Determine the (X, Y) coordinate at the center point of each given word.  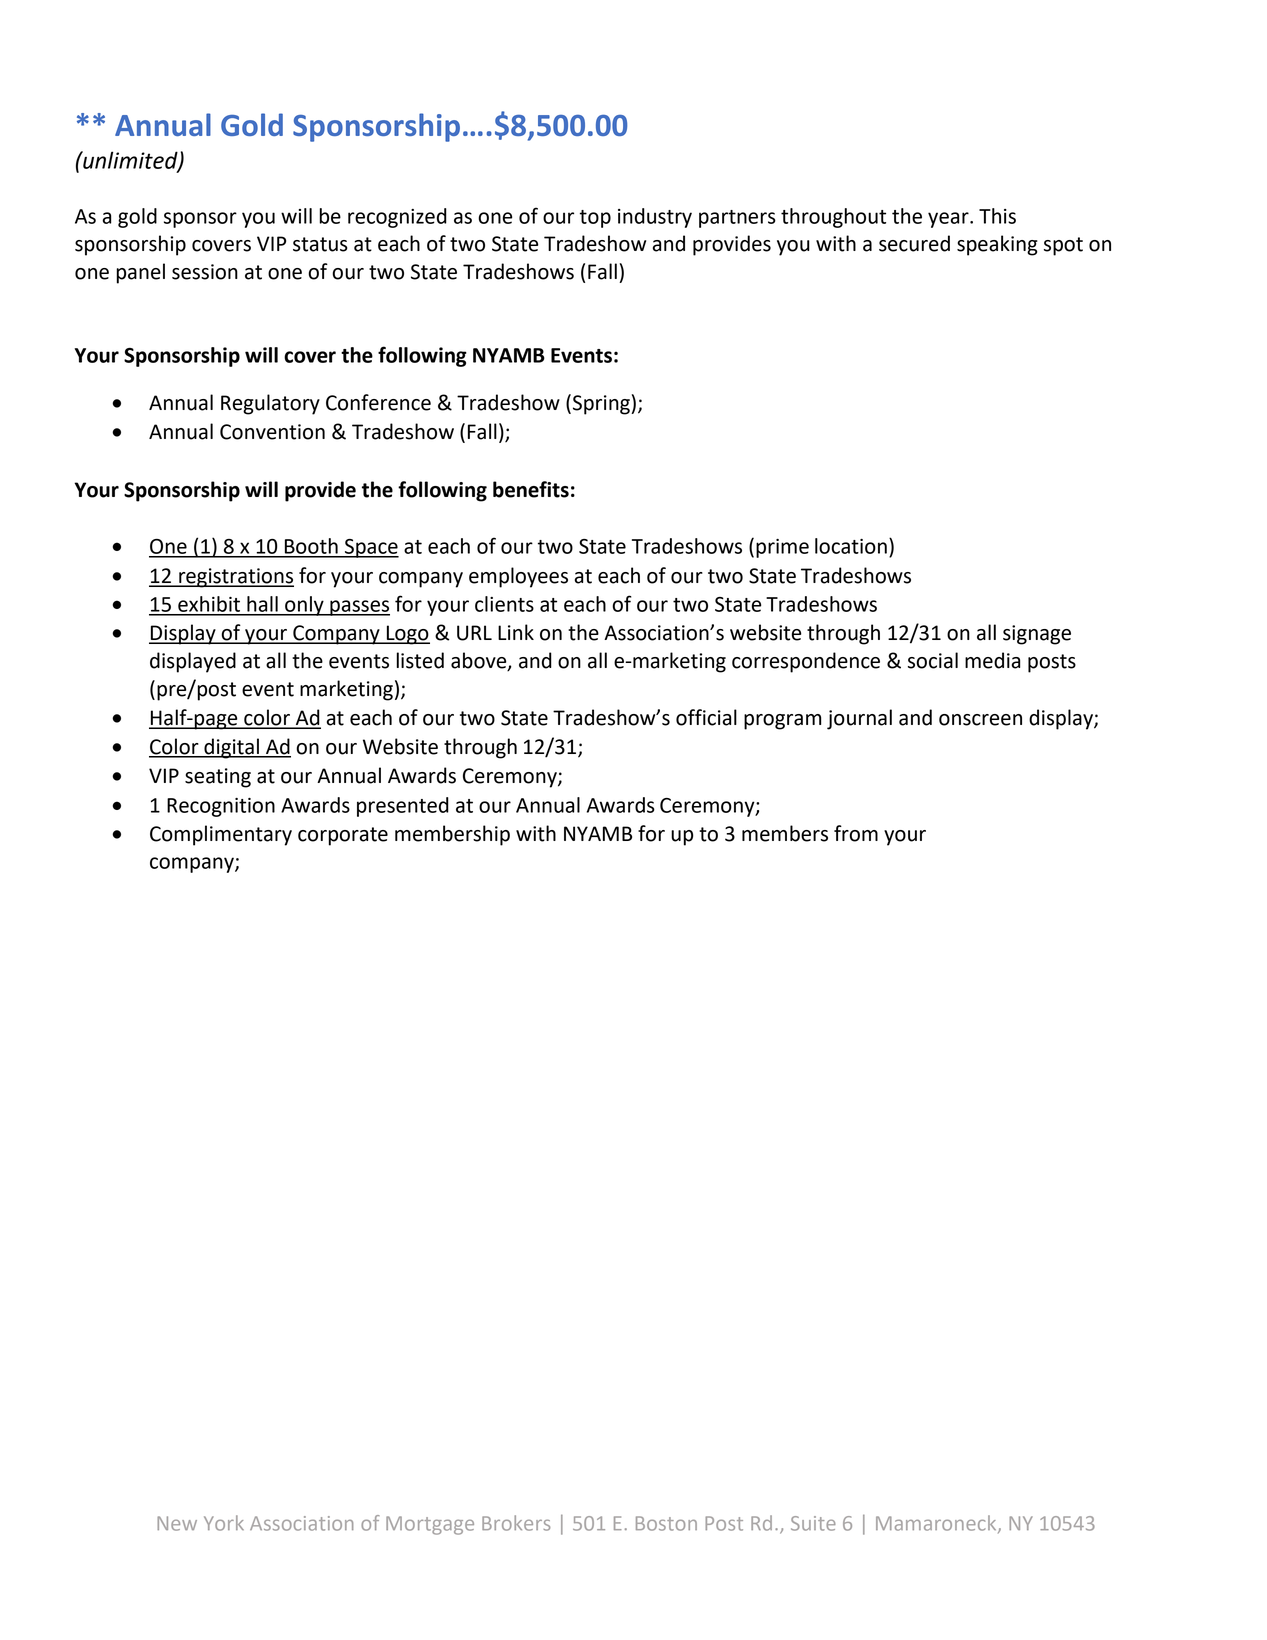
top (595, 219)
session (205, 272)
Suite (813, 1523)
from (856, 833)
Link (516, 632)
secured (914, 243)
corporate (343, 836)
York (224, 1523)
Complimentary (221, 835)
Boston (666, 1523)
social (933, 660)
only (304, 606)
